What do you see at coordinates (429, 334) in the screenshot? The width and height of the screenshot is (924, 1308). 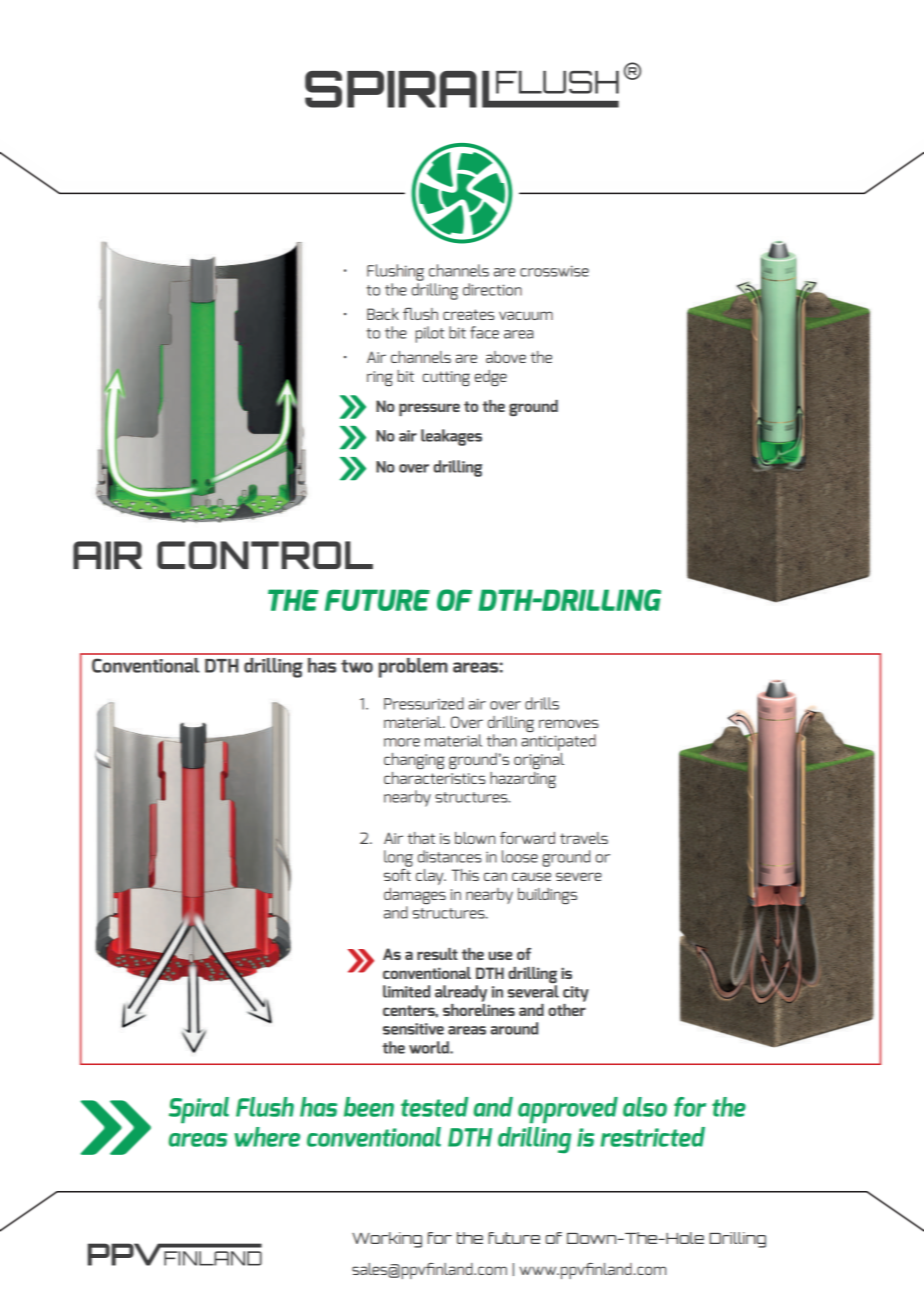 I see `pilot` at bounding box center [429, 334].
